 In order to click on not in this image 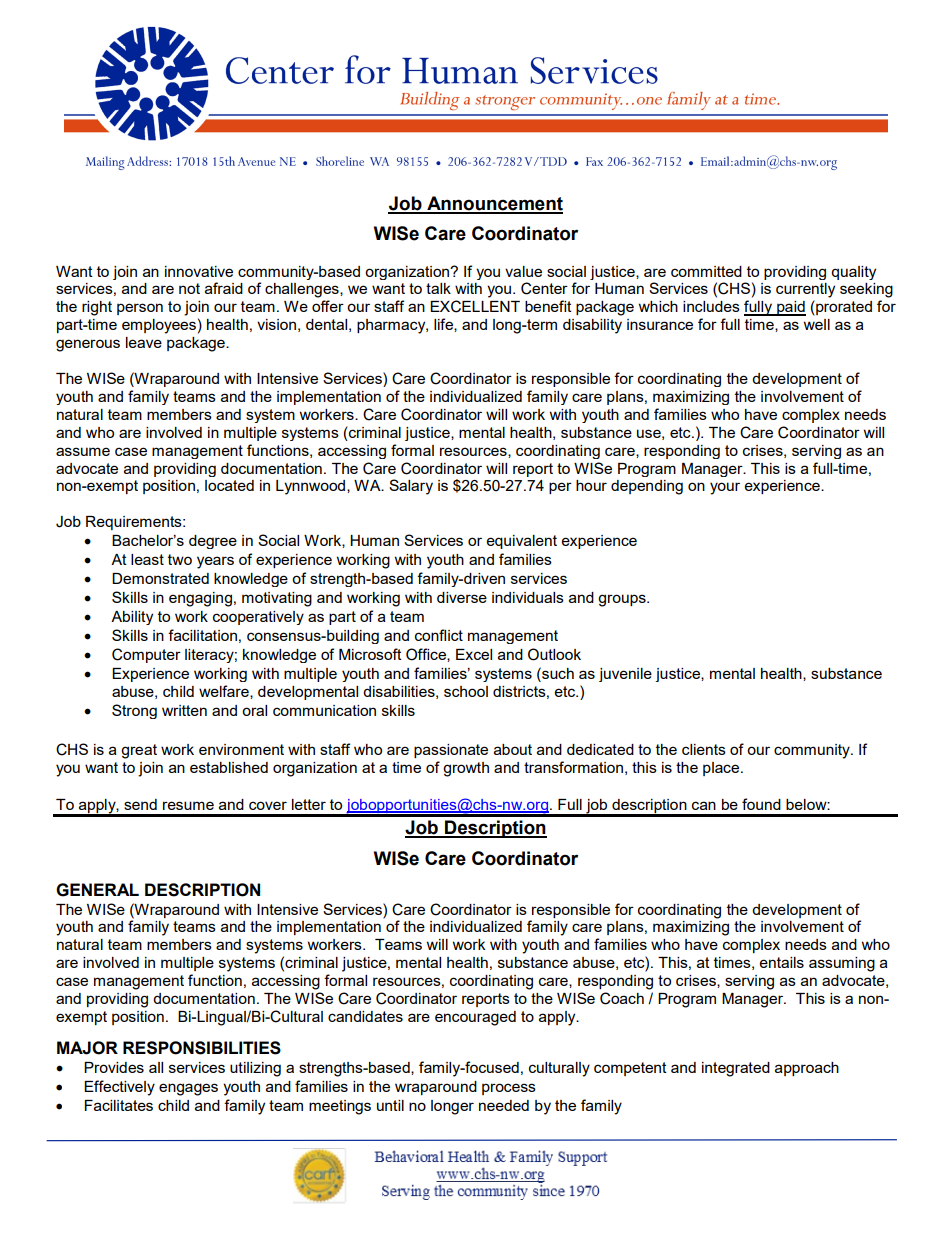, I will do `click(189, 288)`.
